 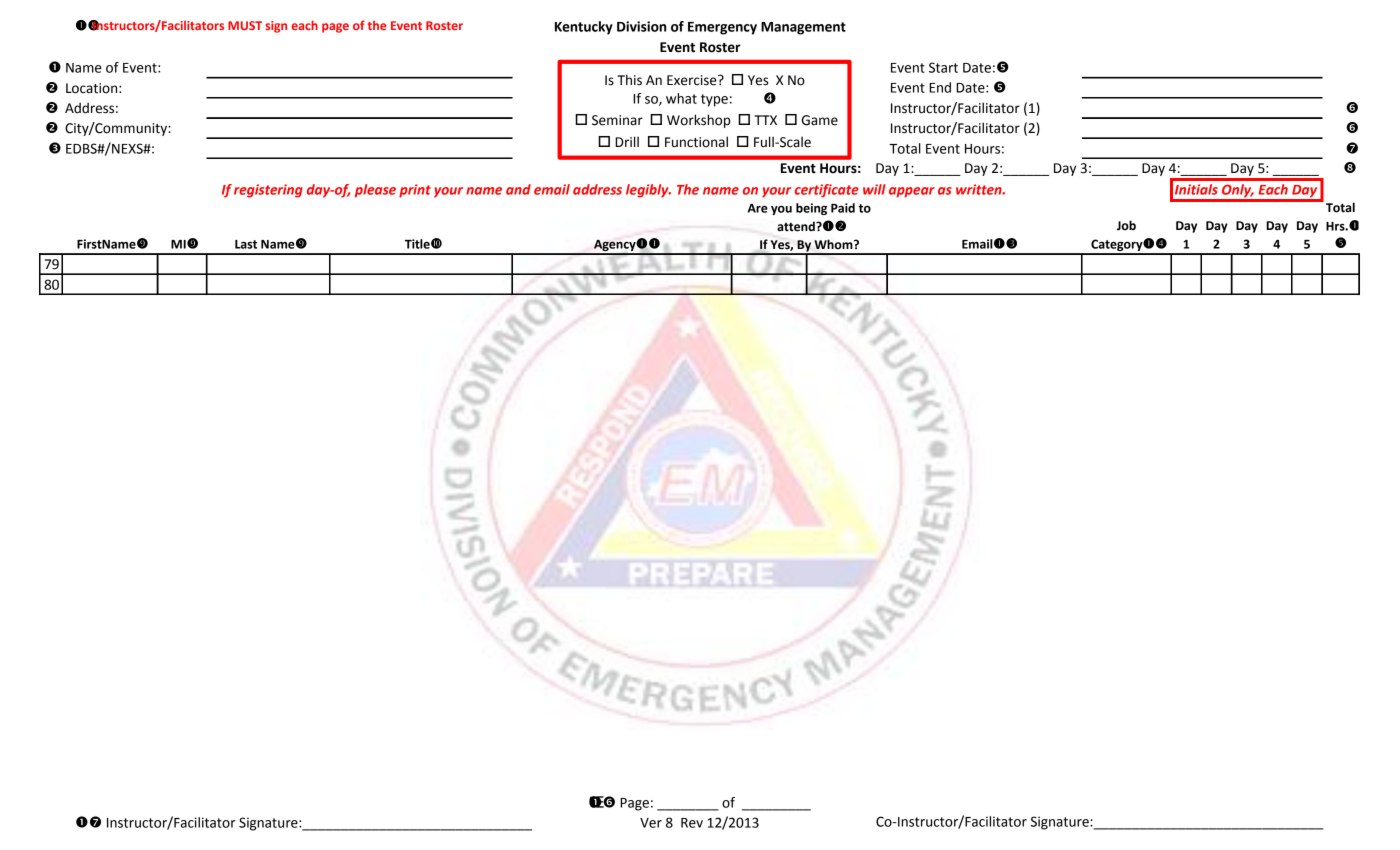 What do you see at coordinates (1126, 225) in the screenshot?
I see `Job` at bounding box center [1126, 225].
